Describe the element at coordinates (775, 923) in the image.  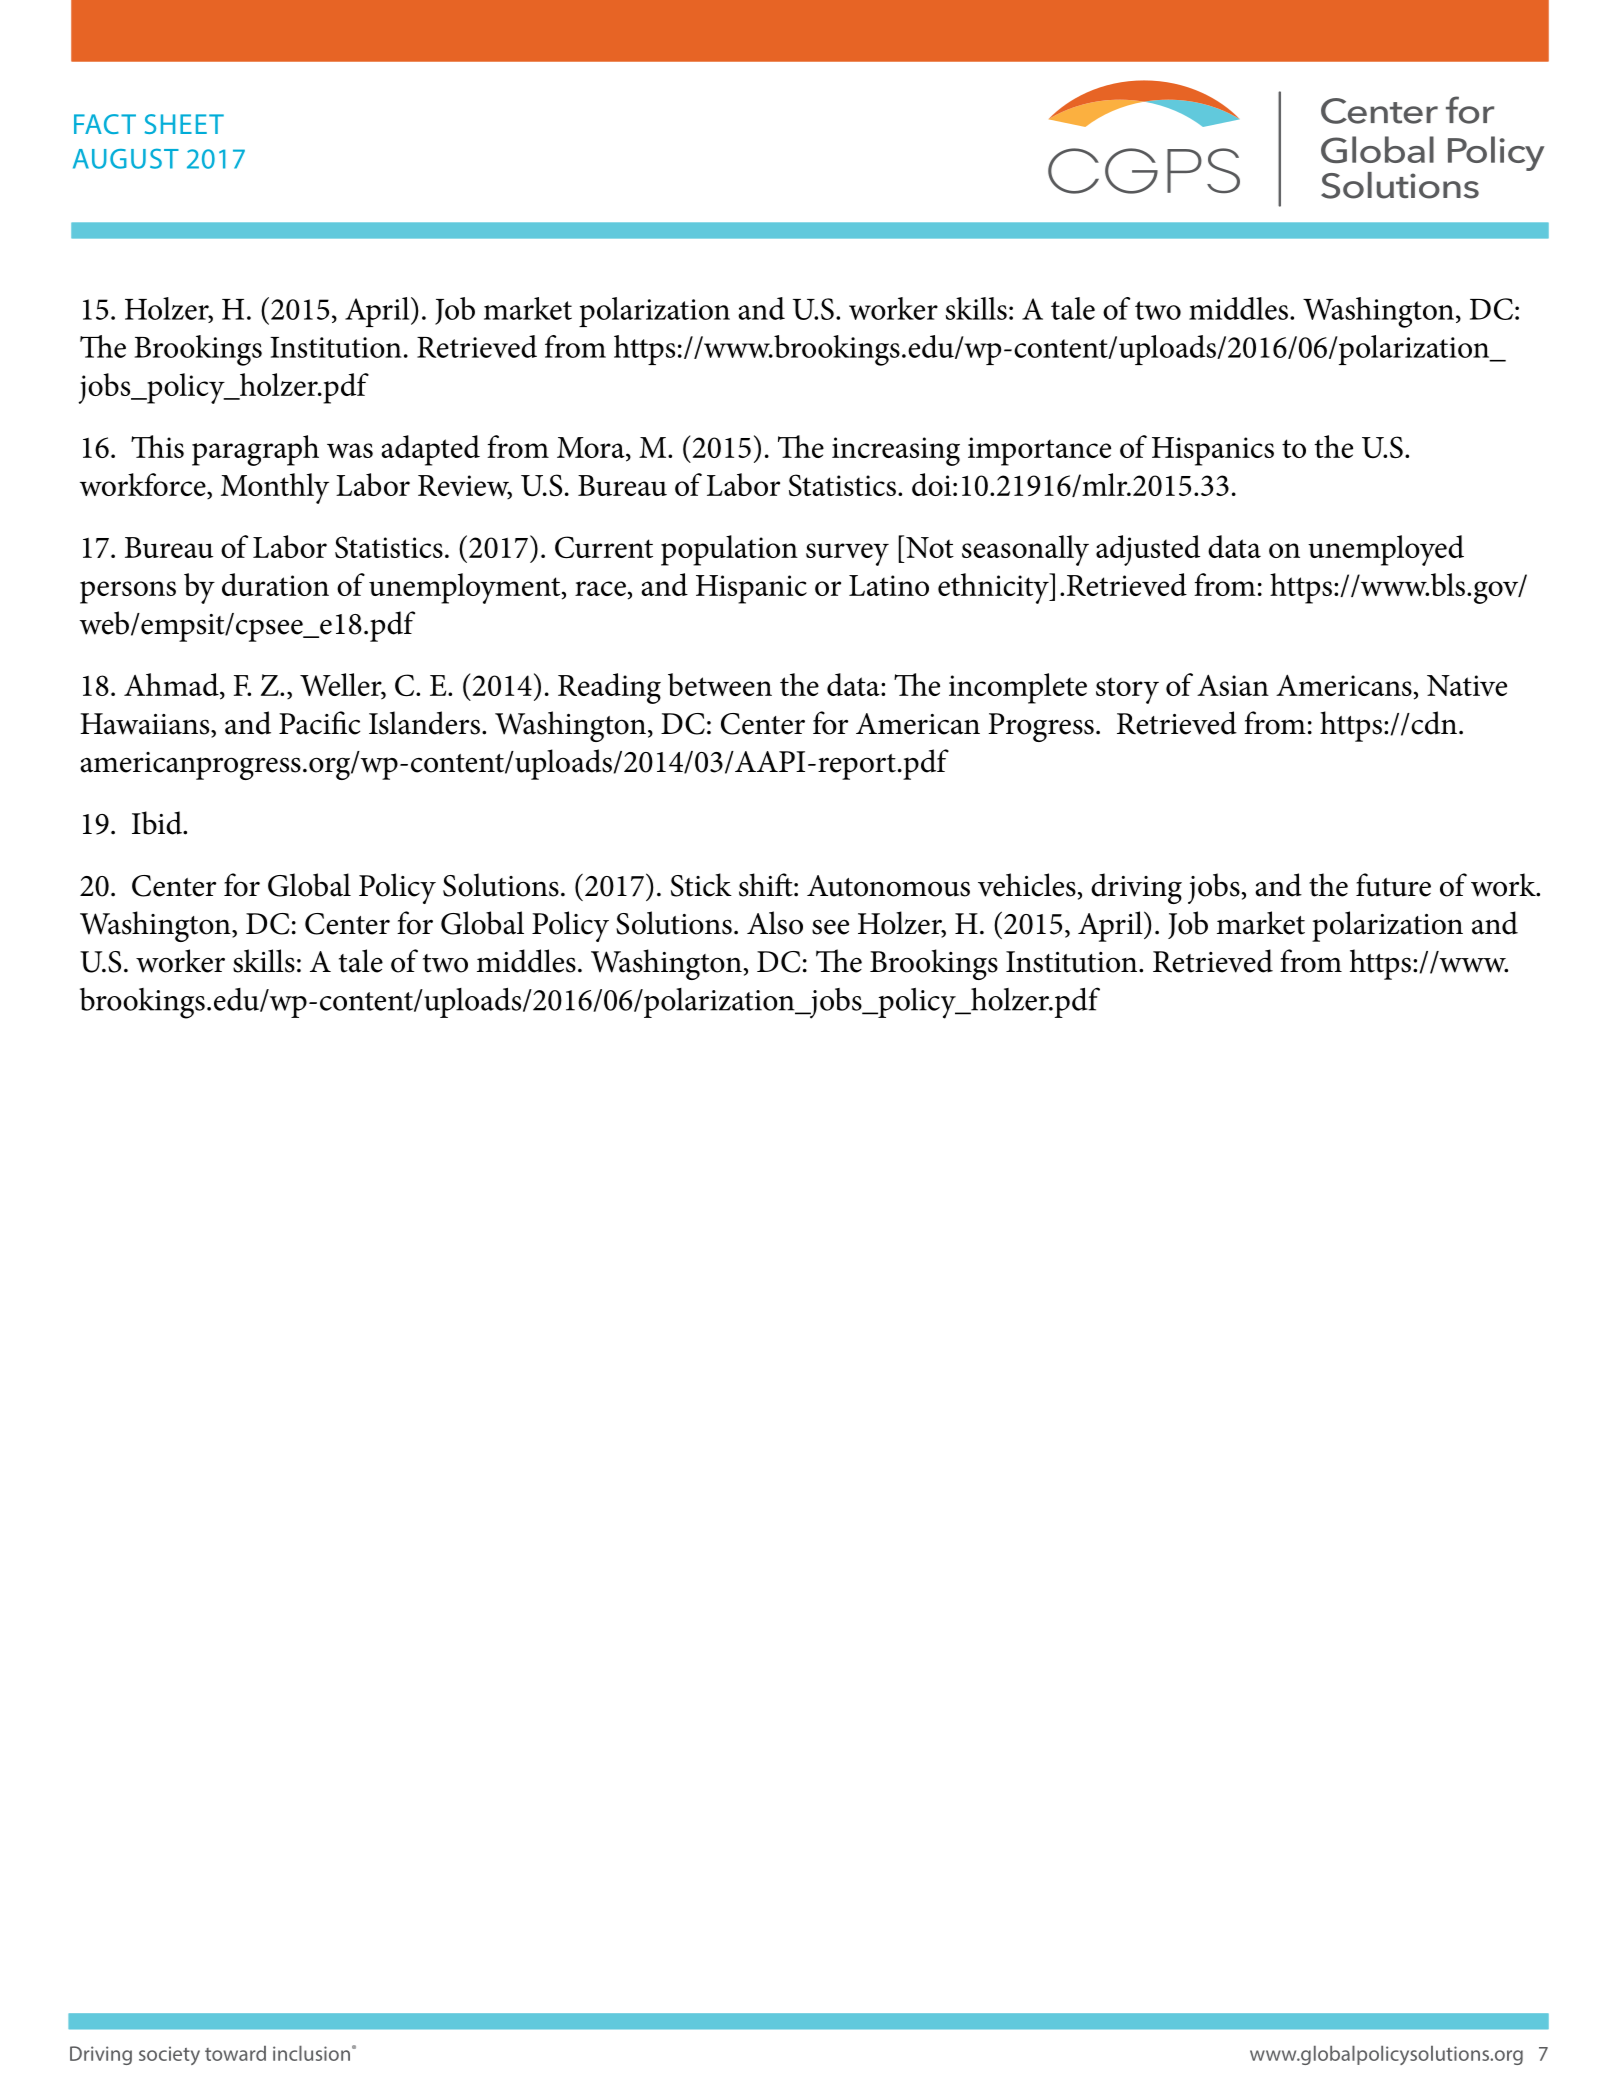
I see `Also` at that location.
